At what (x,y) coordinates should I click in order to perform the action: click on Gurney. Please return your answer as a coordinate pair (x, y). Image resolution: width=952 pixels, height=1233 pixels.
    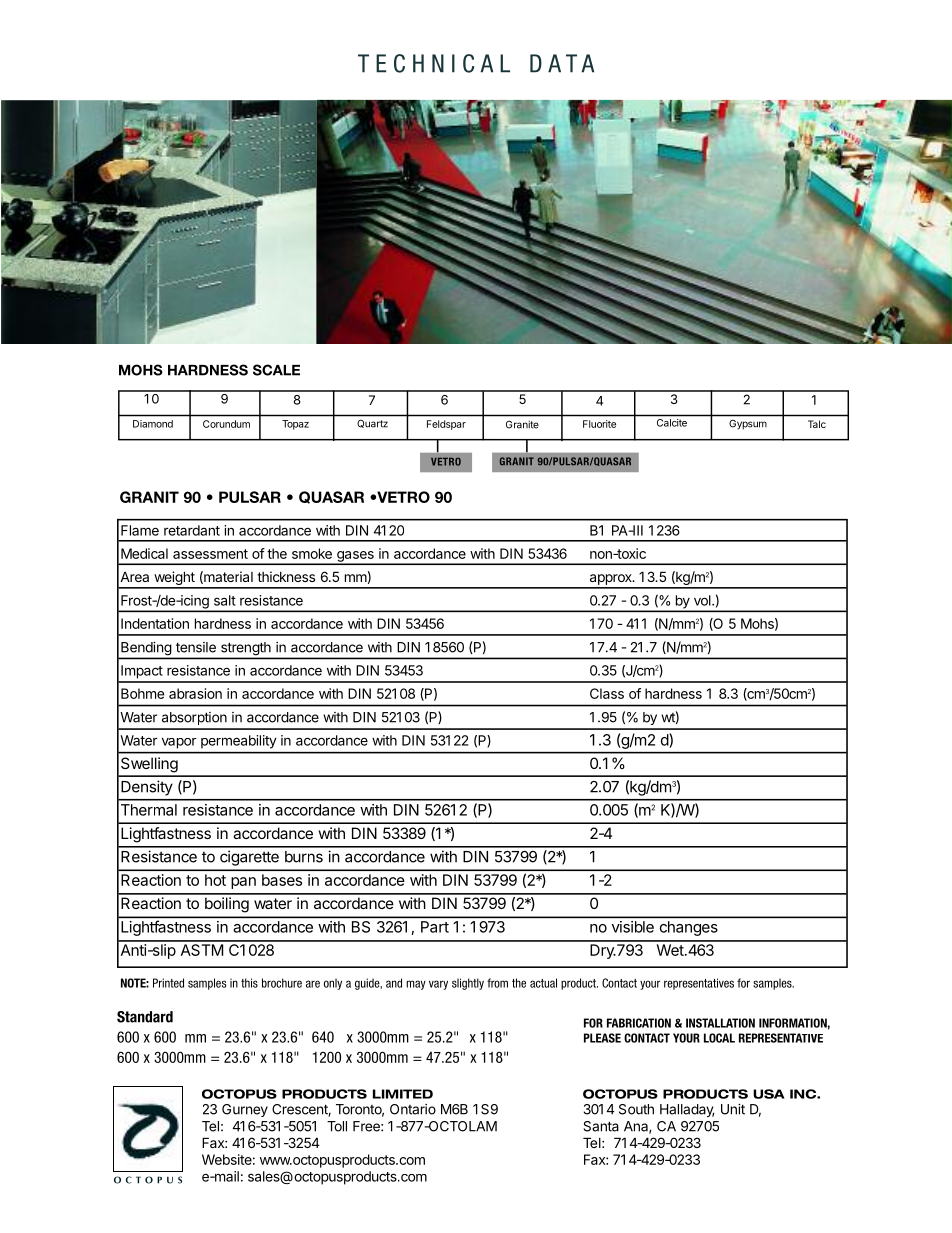
    Looking at the image, I should click on (245, 1110).
